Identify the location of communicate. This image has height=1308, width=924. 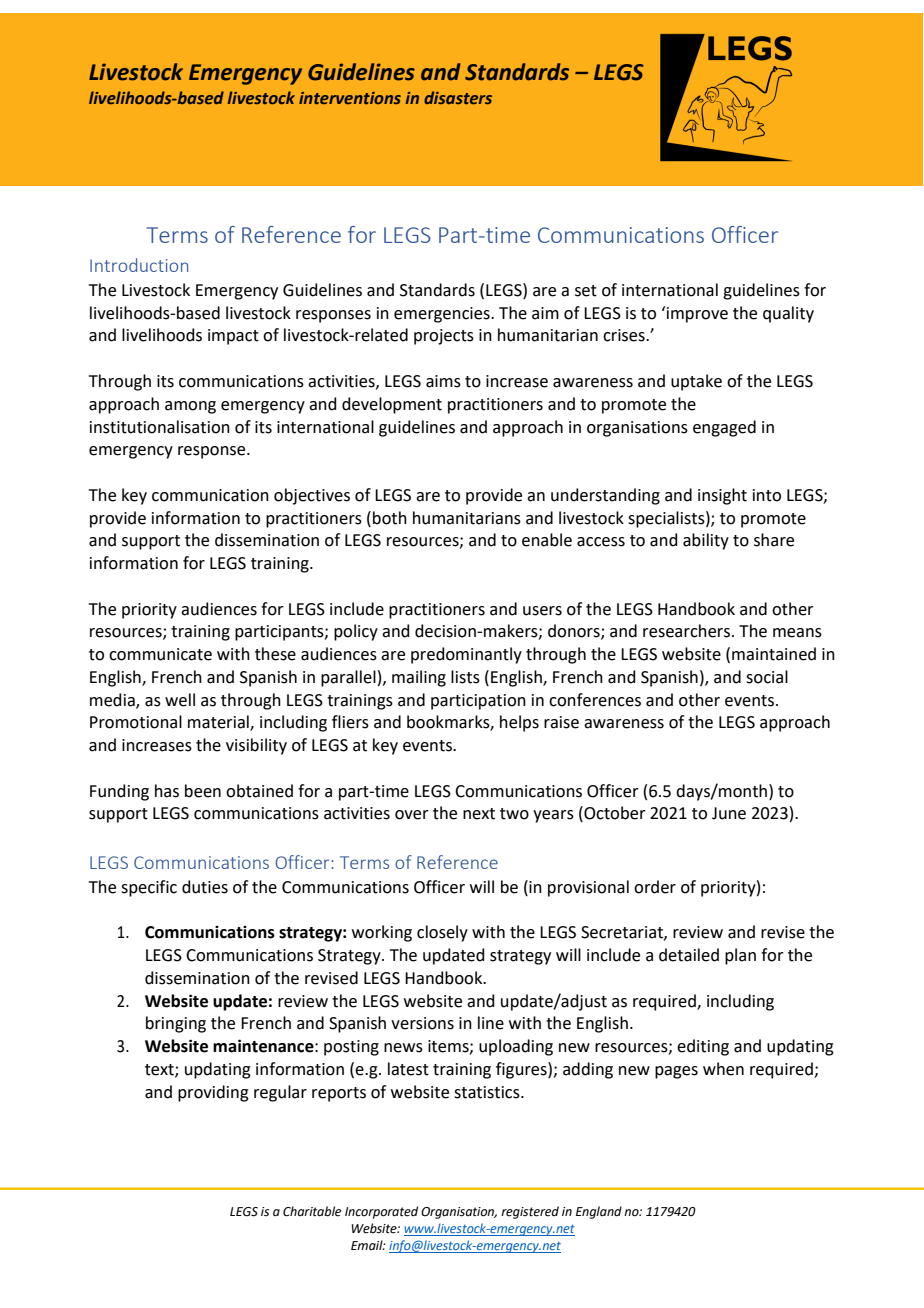
(160, 654).
